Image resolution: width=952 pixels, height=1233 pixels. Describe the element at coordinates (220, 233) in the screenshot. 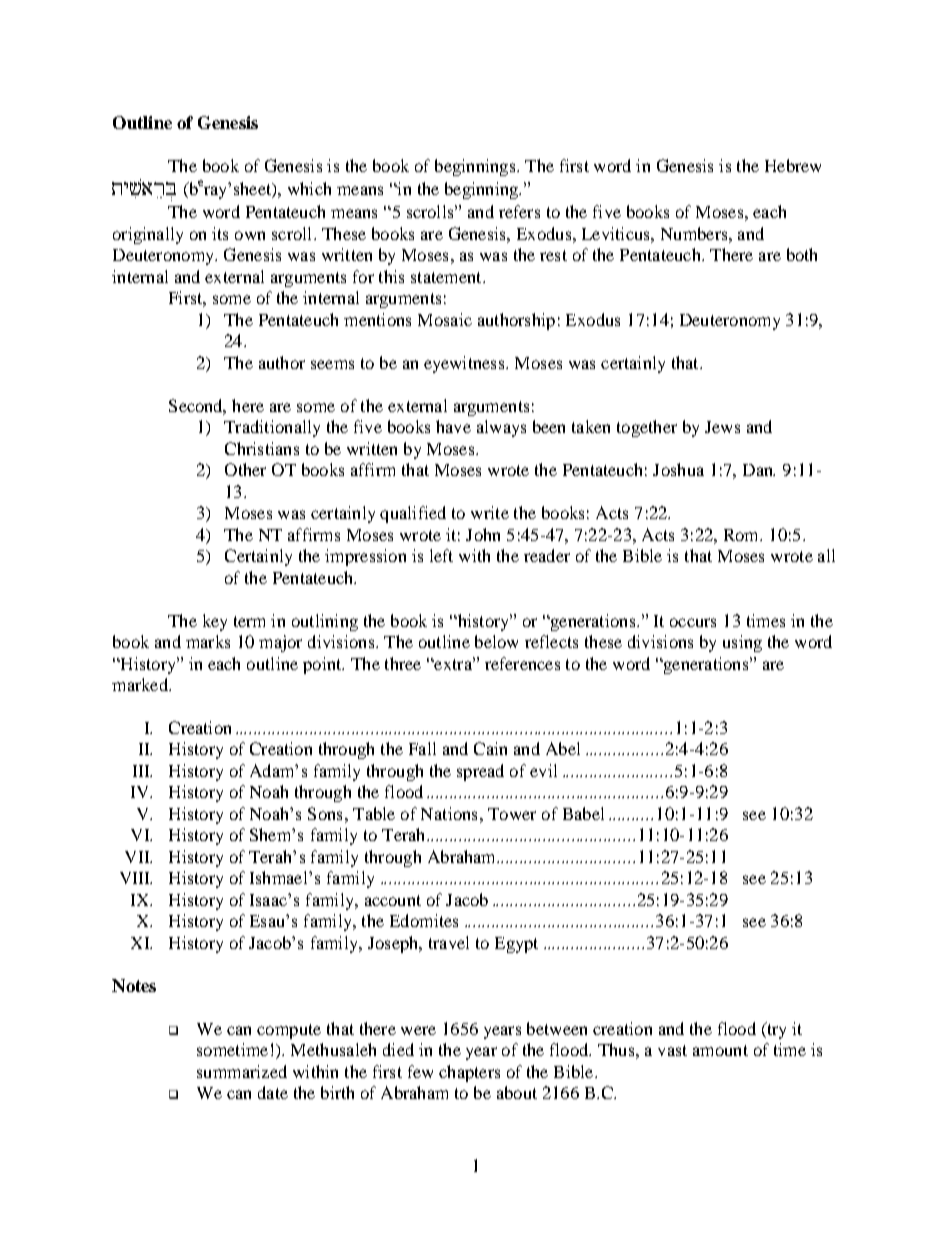

I see `its` at that location.
